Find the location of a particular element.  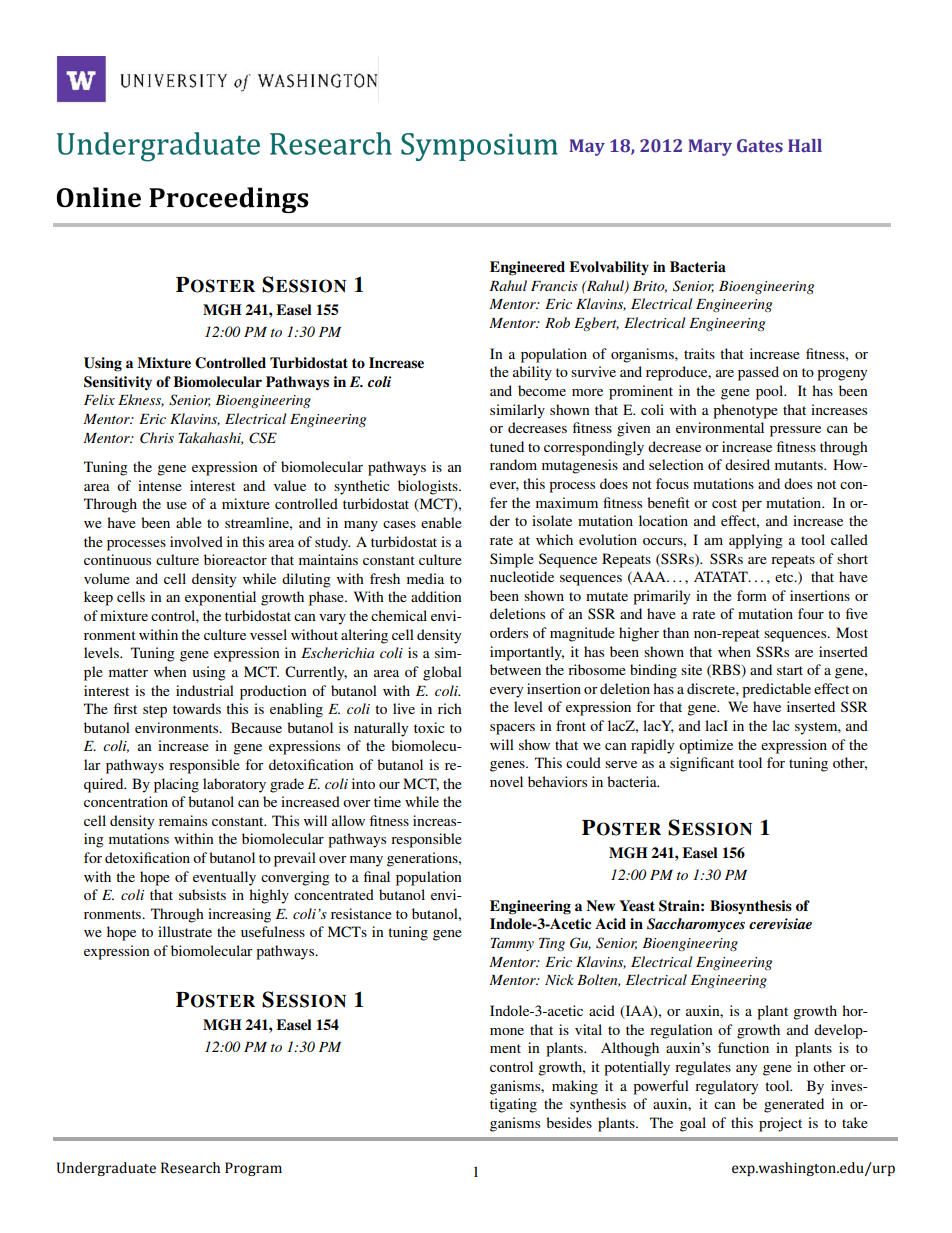

usefulness is located at coordinates (273, 931).
